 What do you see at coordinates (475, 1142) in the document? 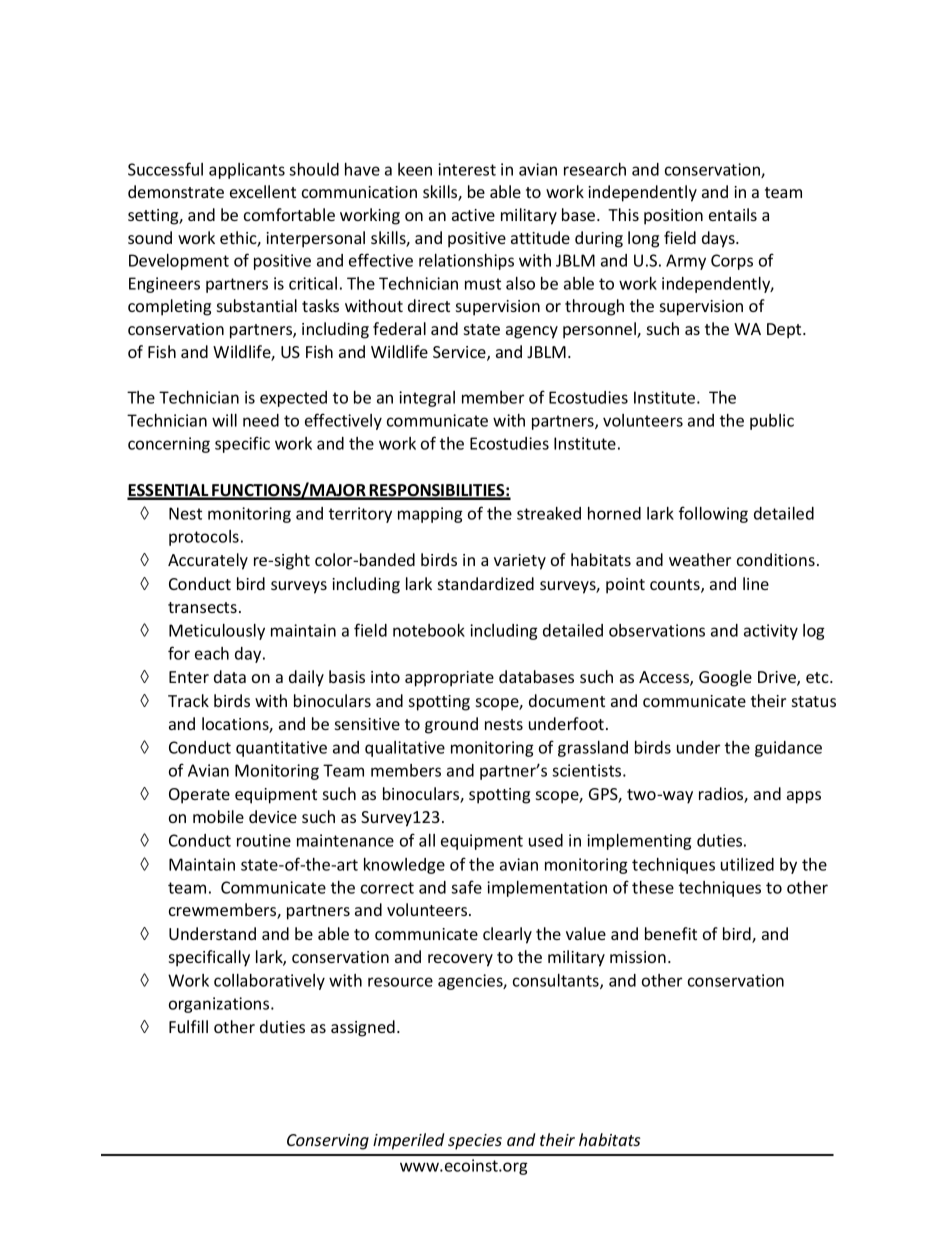
I see `species` at bounding box center [475, 1142].
